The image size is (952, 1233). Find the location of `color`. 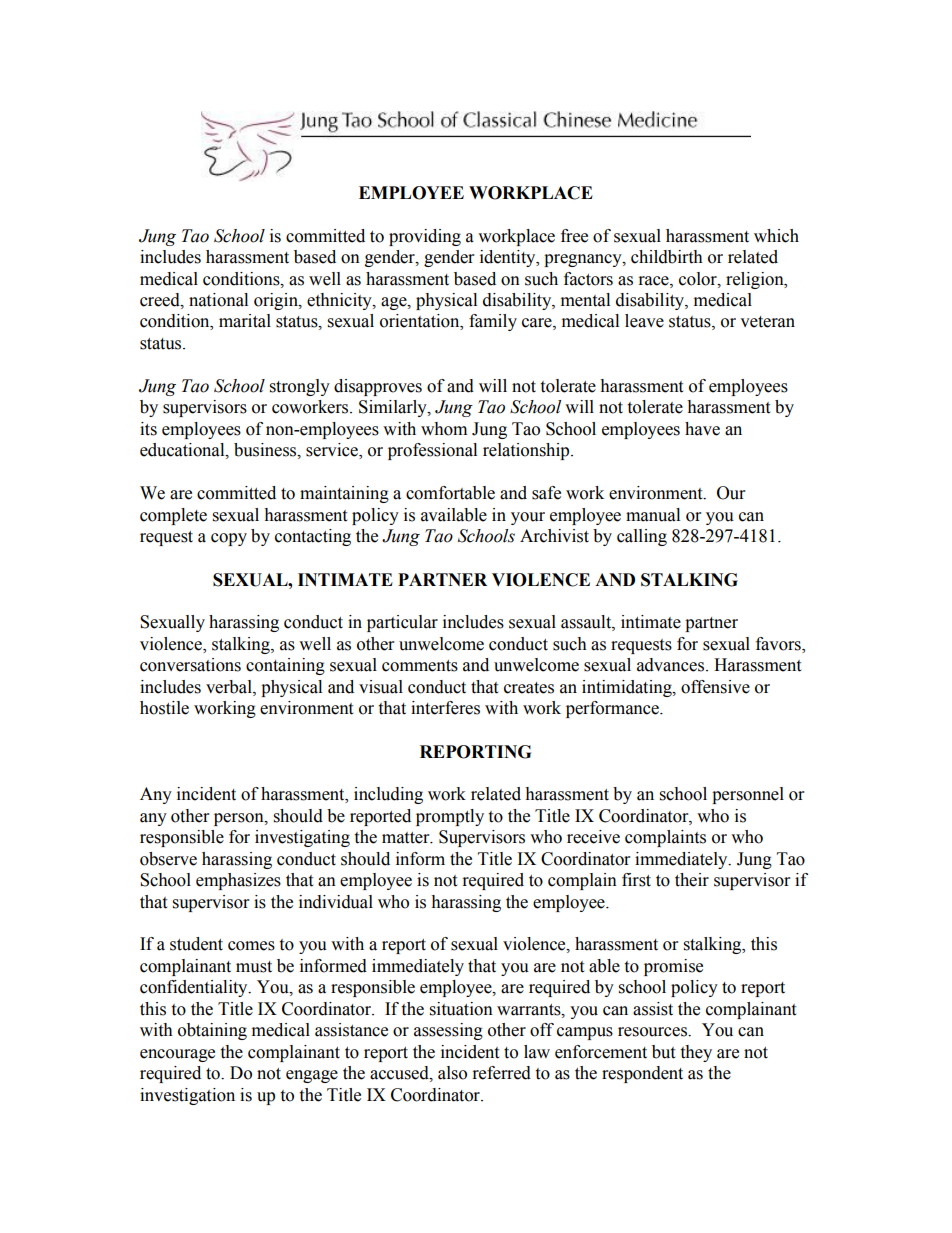

color is located at coordinates (699, 279).
